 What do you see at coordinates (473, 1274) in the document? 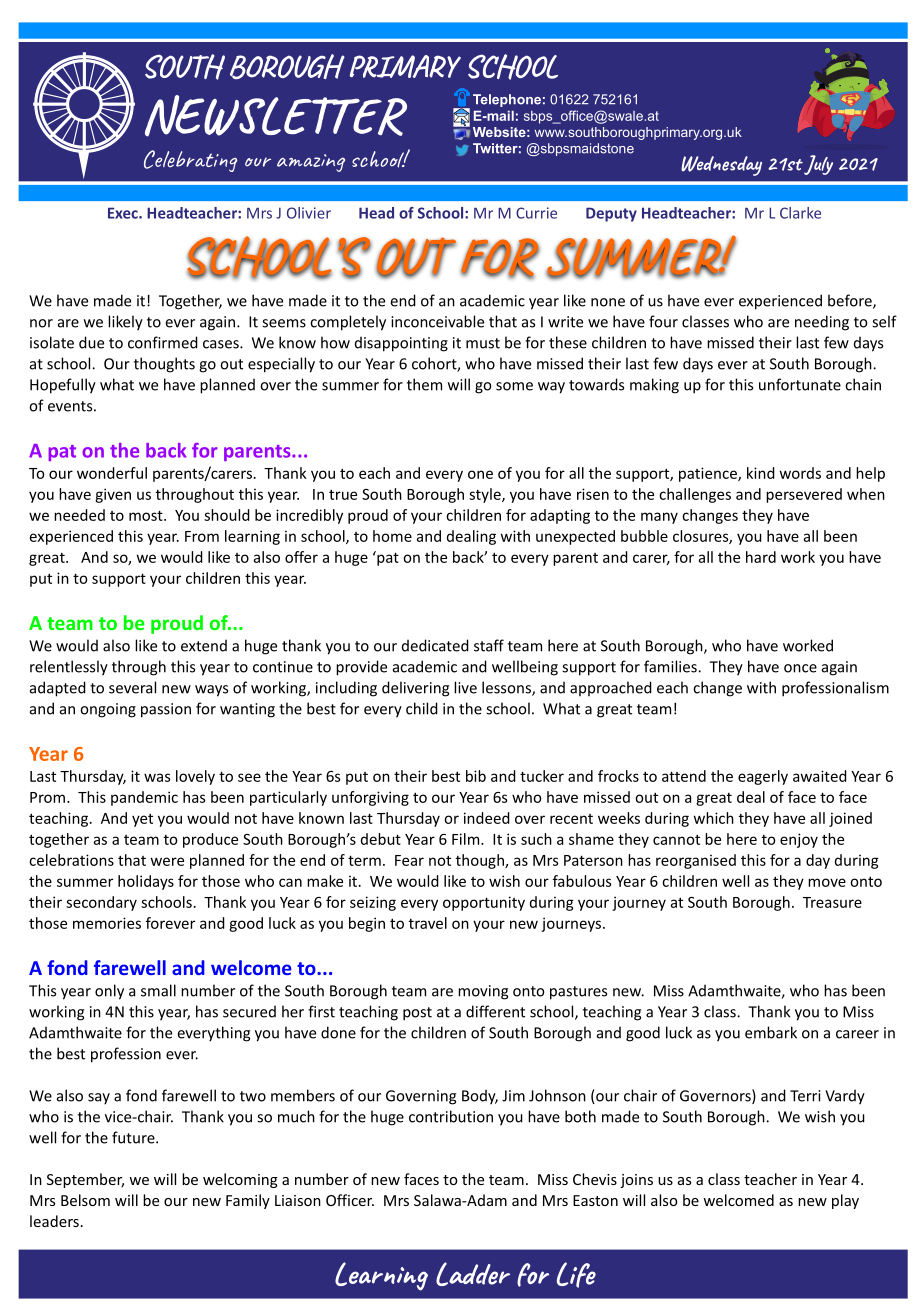
I see `Ladder` at bounding box center [473, 1274].
